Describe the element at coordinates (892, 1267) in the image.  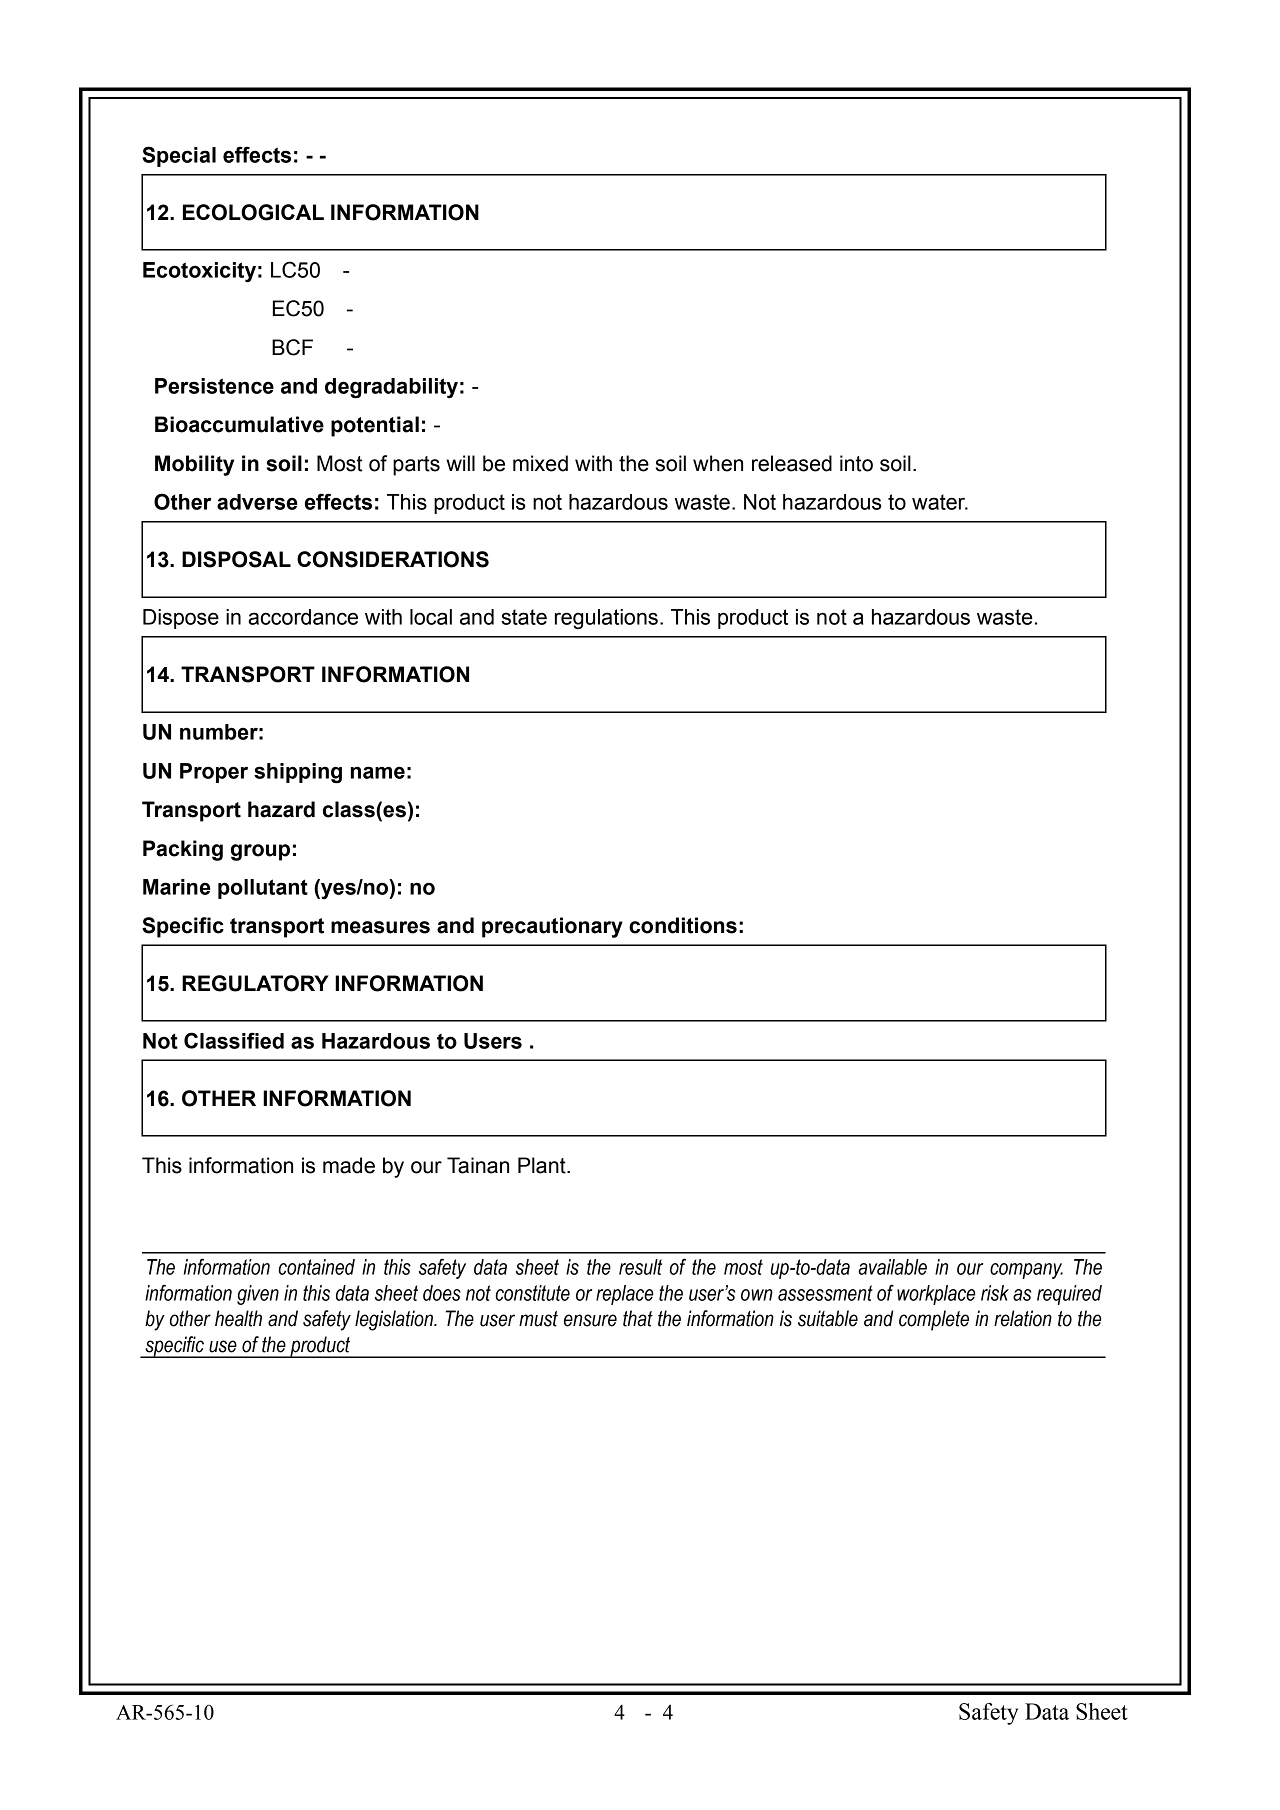
I see `available` at that location.
